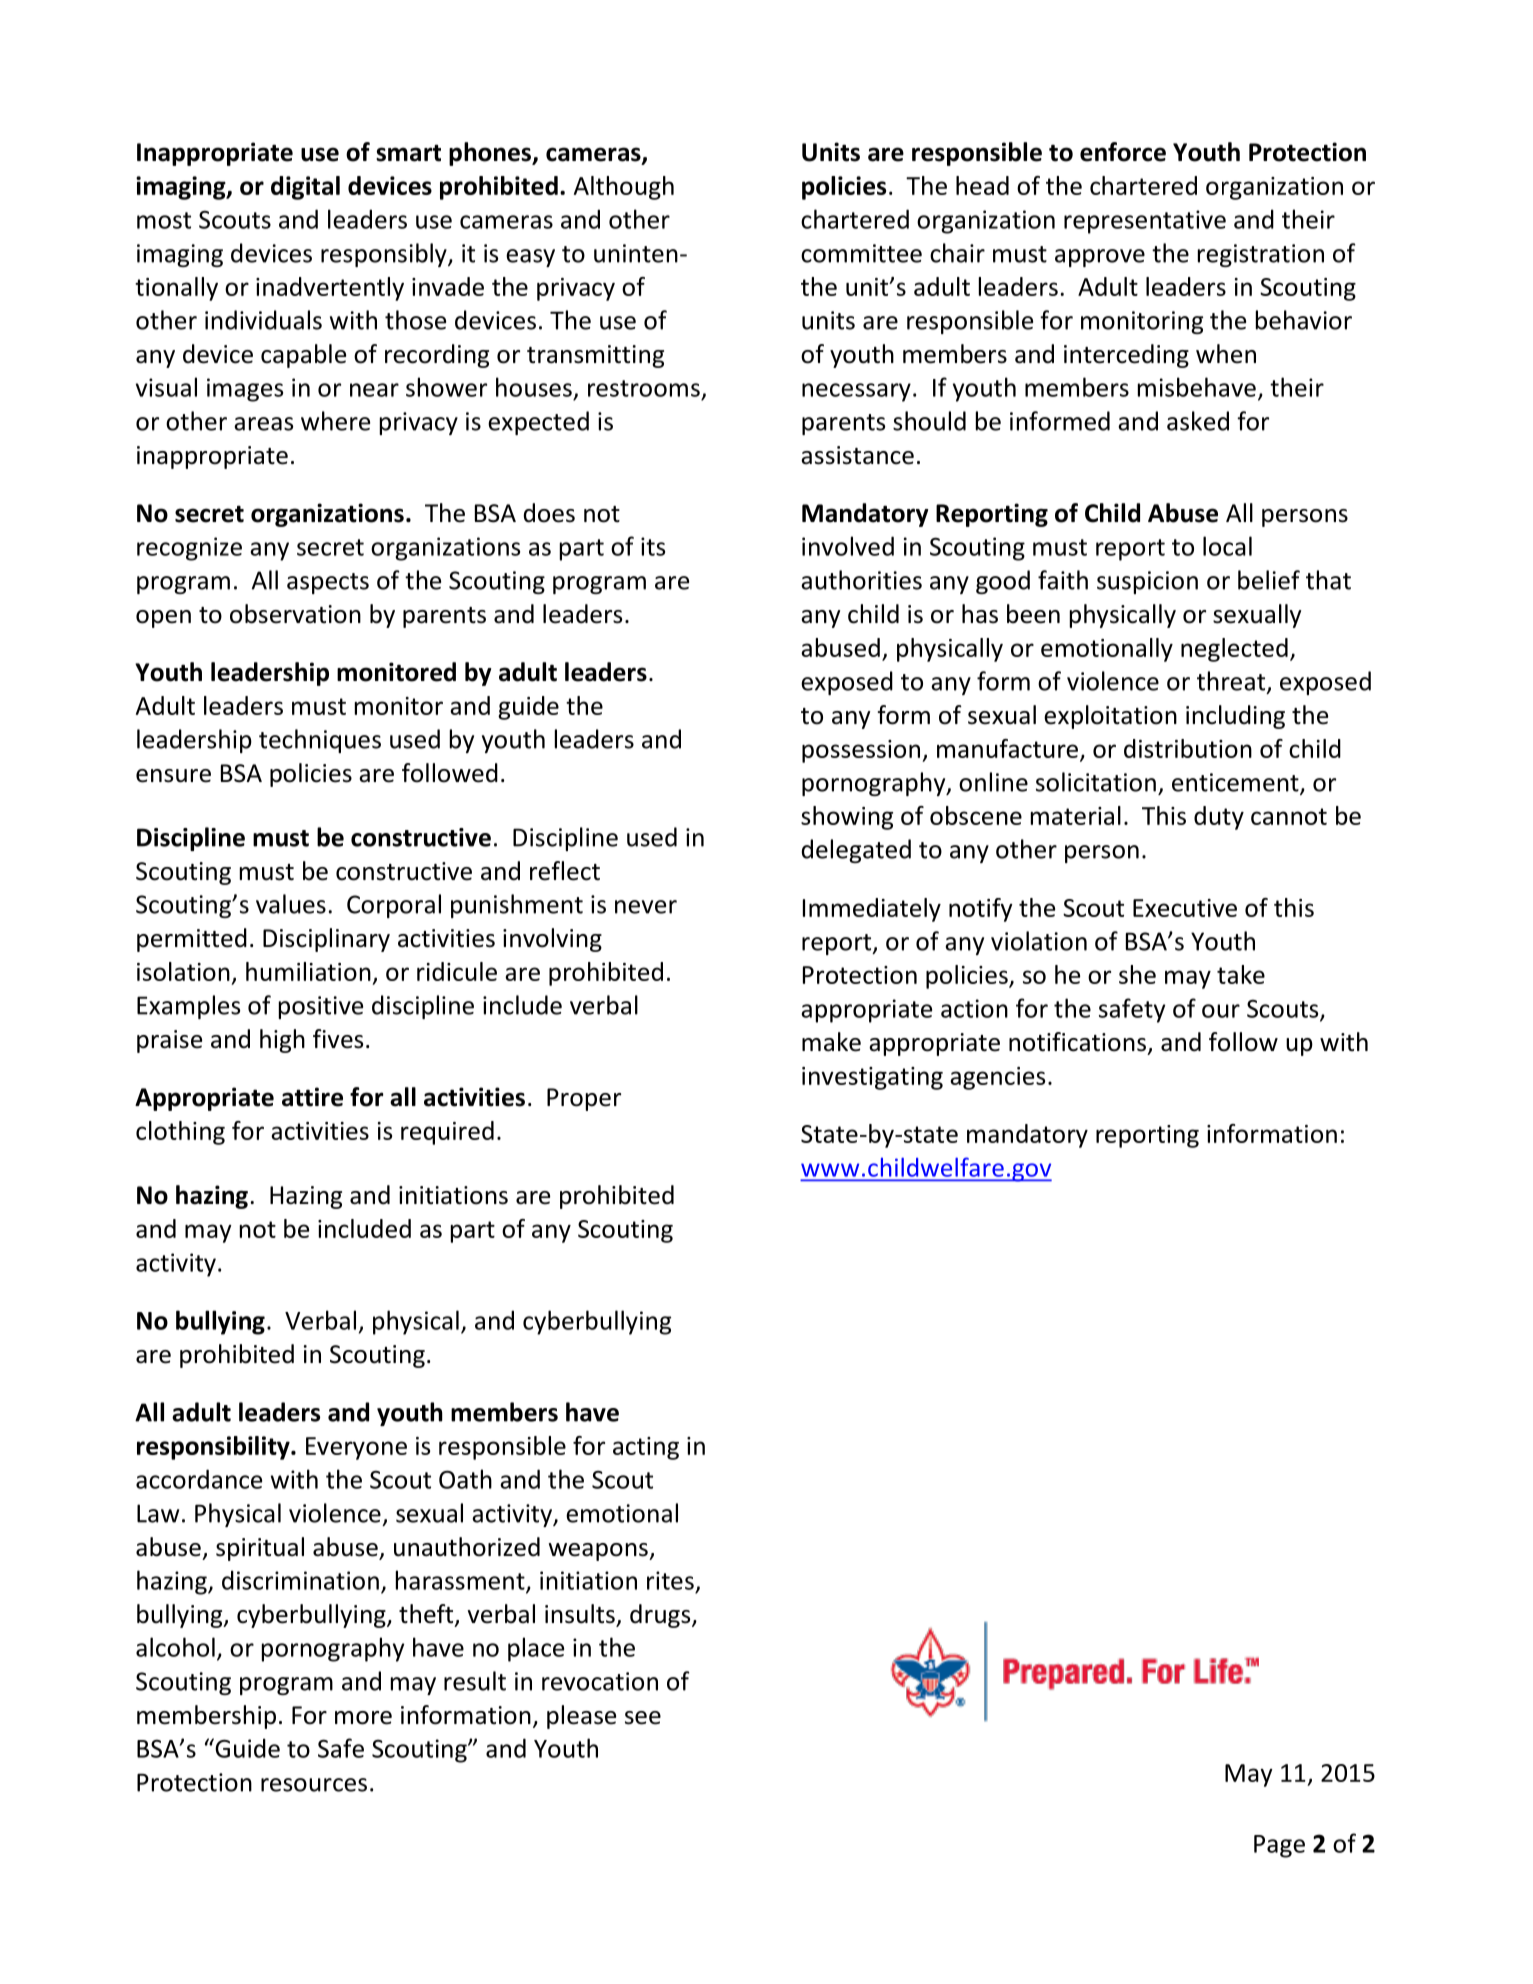  Describe the element at coordinates (646, 1448) in the screenshot. I see `acting` at that location.
